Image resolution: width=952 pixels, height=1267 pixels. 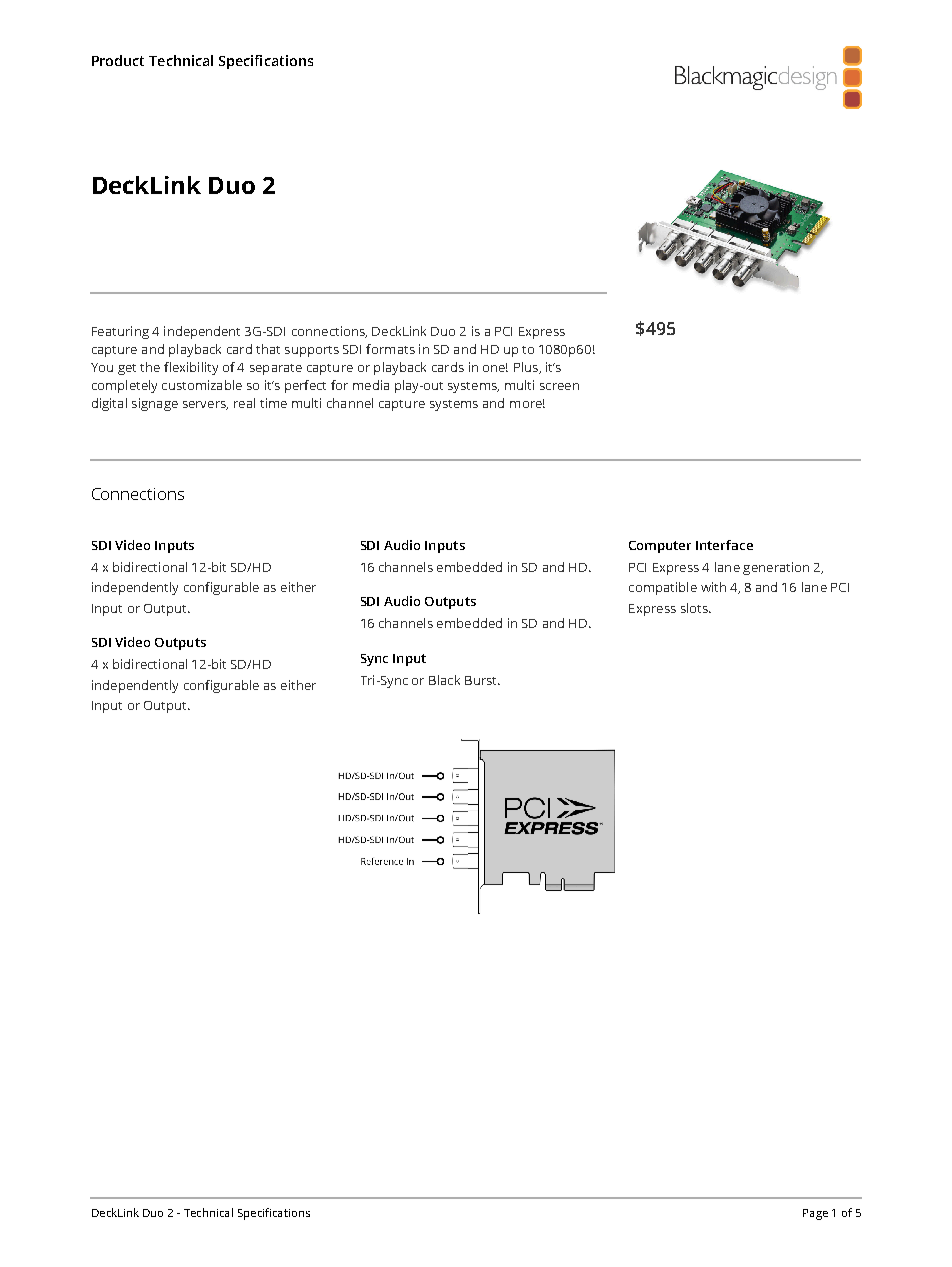 I want to click on slots, so click(x=695, y=608).
